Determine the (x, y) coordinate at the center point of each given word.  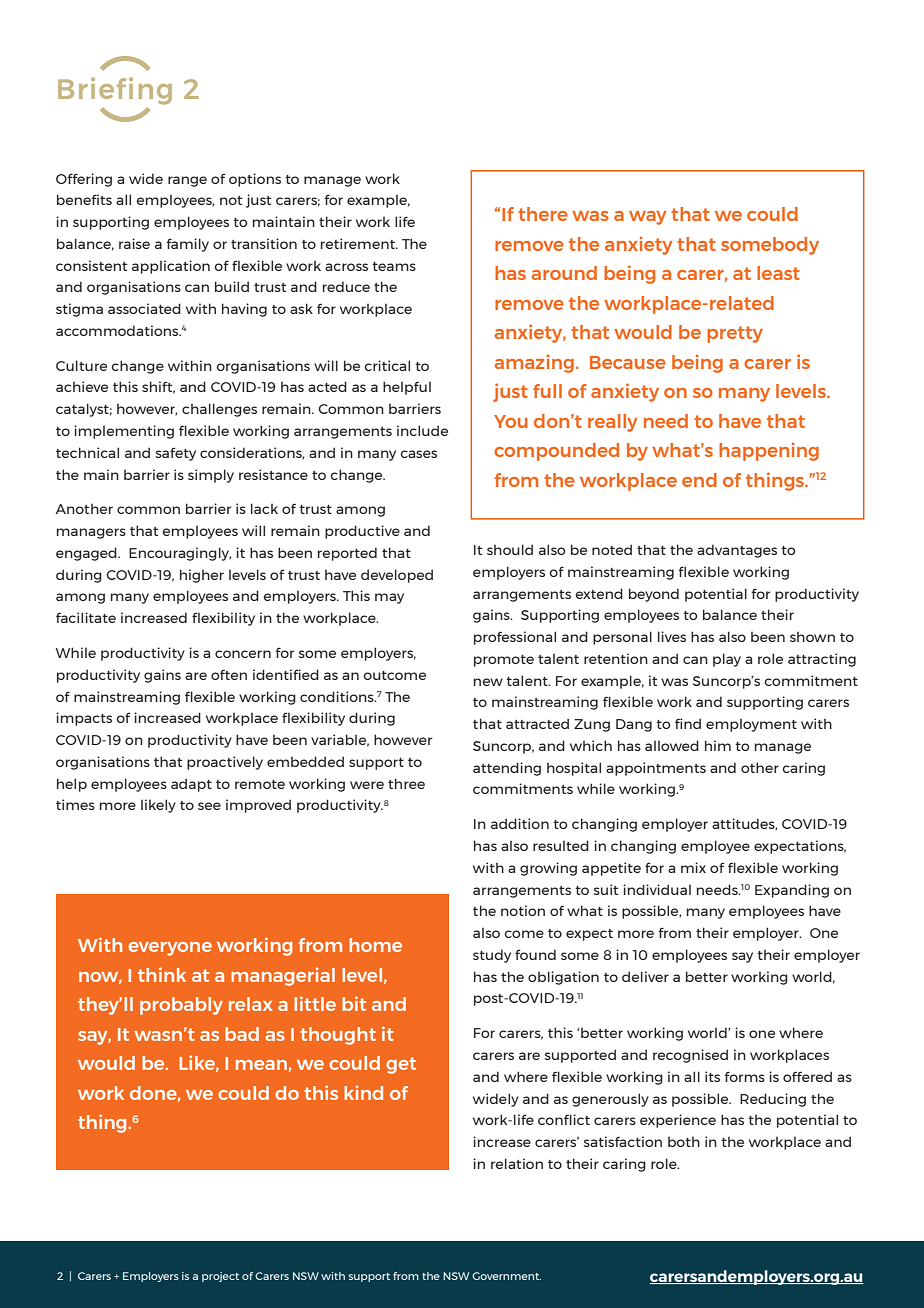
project (220, 1277)
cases (418, 454)
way (647, 218)
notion (523, 910)
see (209, 806)
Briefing (115, 91)
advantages (737, 551)
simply (211, 476)
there (543, 214)
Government (506, 1276)
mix (693, 867)
